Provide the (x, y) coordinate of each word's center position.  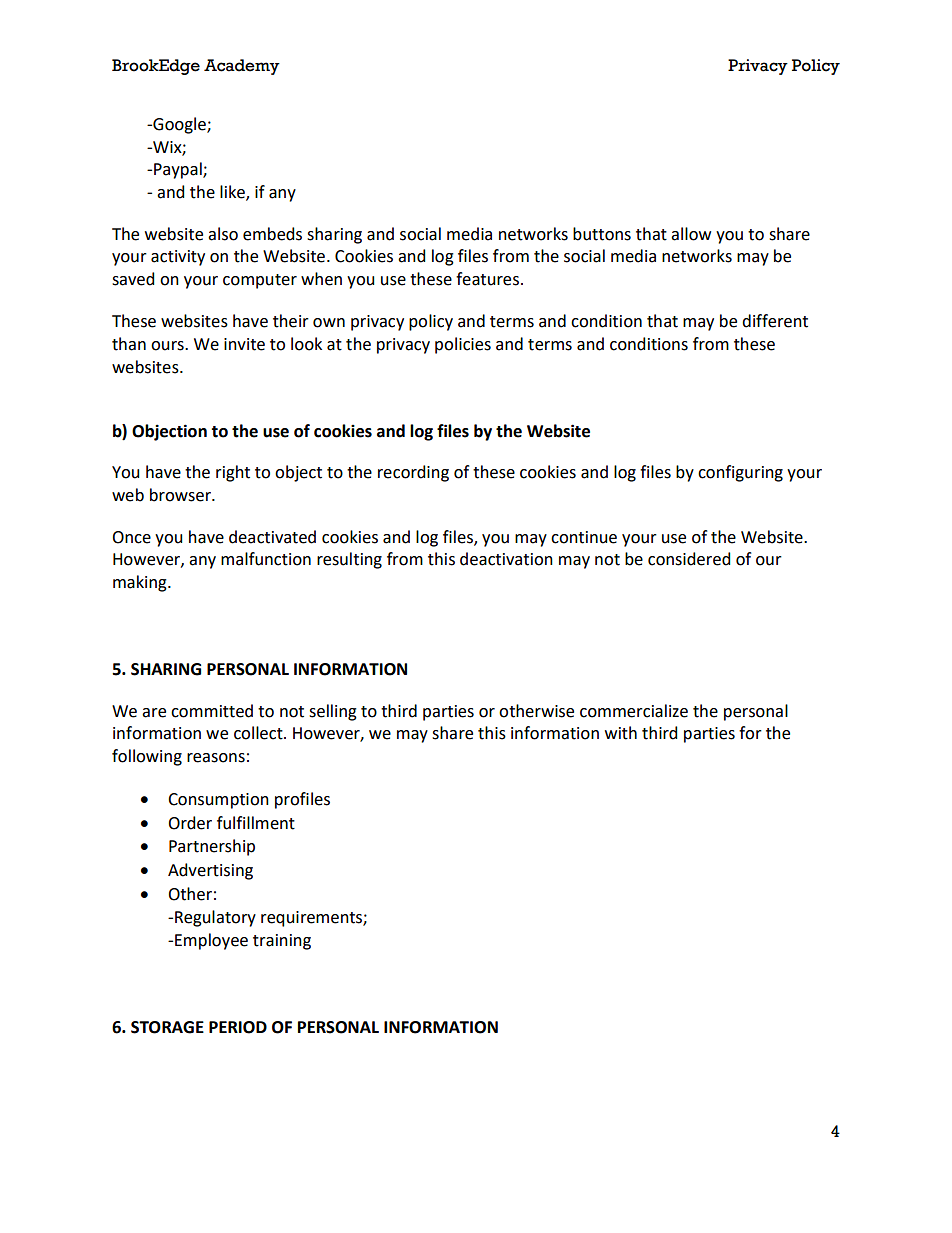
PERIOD (238, 1027)
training (282, 942)
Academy (242, 67)
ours (168, 346)
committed (212, 711)
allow (691, 234)
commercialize (634, 711)
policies (463, 345)
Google (179, 125)
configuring (740, 473)
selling (333, 712)
